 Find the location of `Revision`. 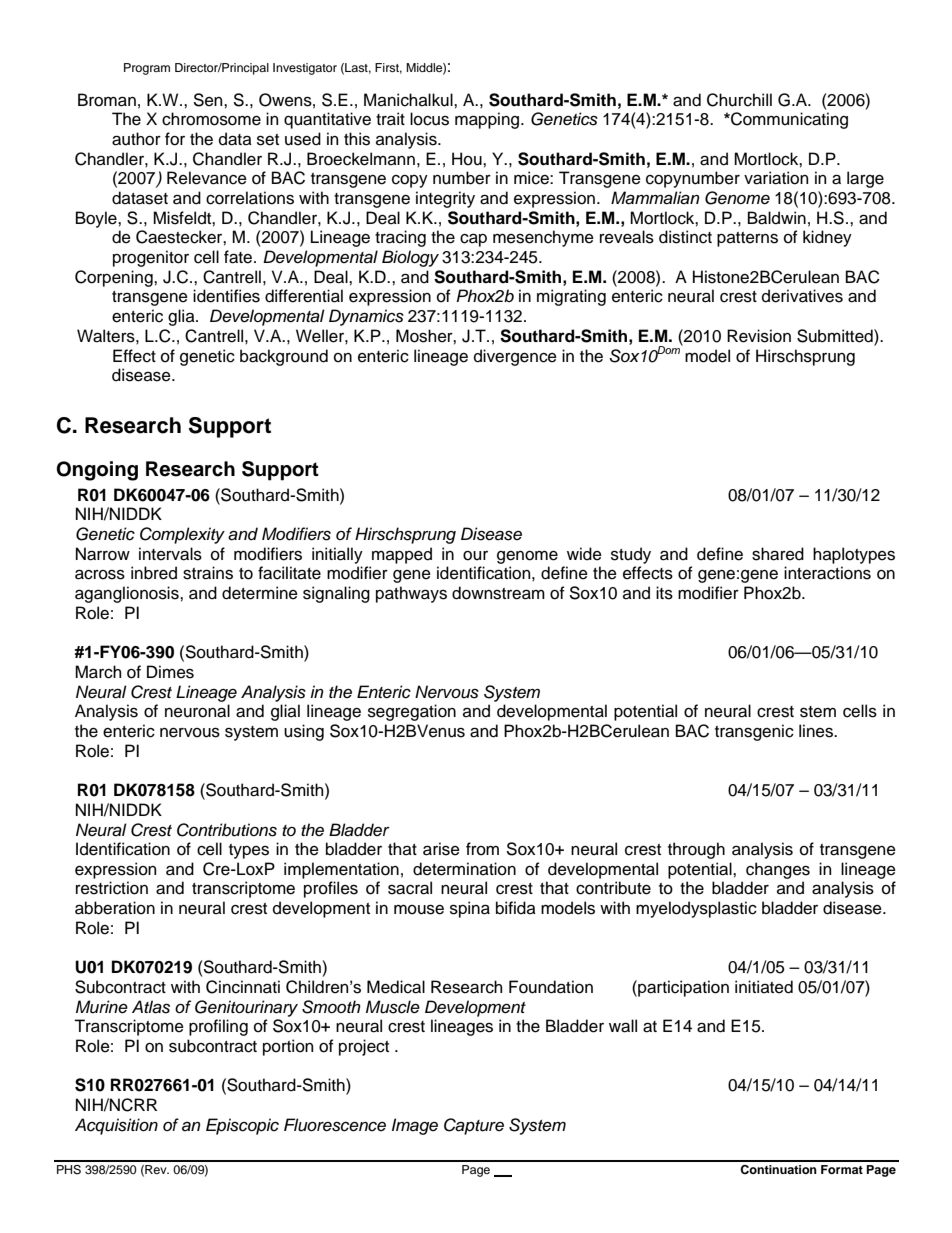

Revision is located at coordinates (759, 336).
